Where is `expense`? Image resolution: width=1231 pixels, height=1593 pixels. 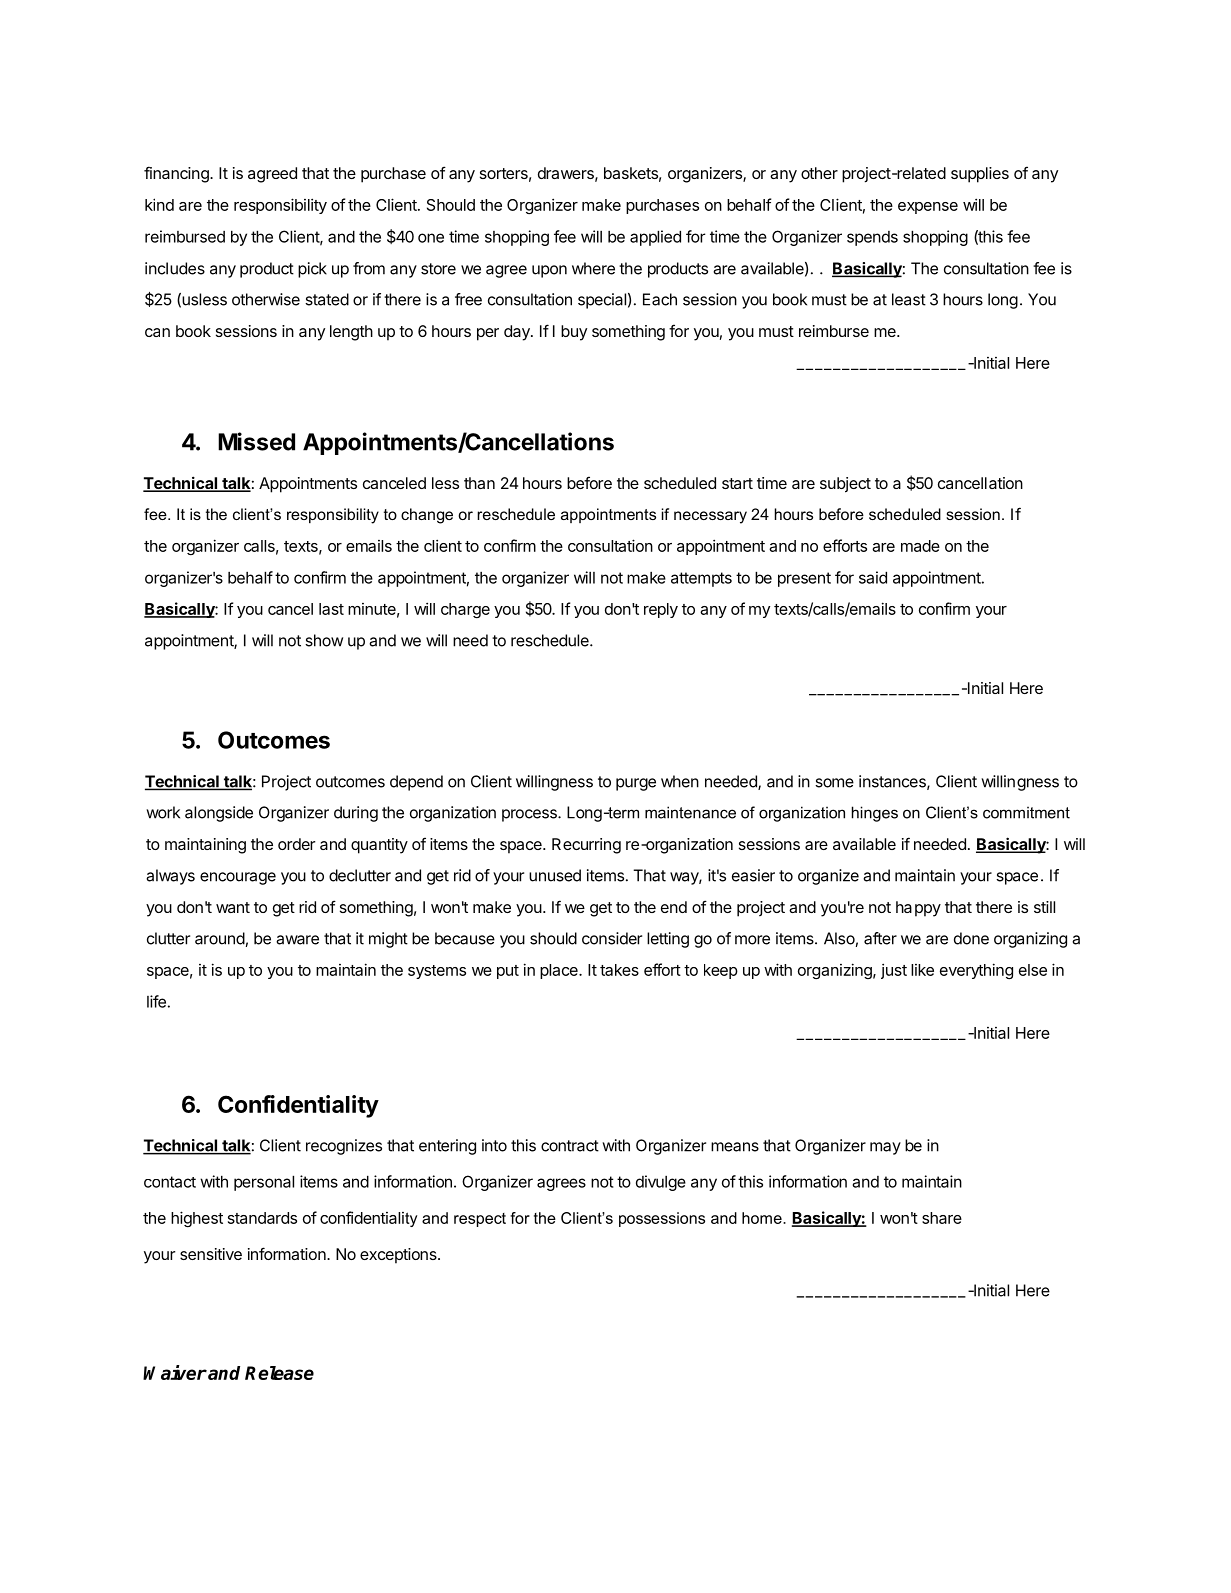
expense is located at coordinates (928, 208).
